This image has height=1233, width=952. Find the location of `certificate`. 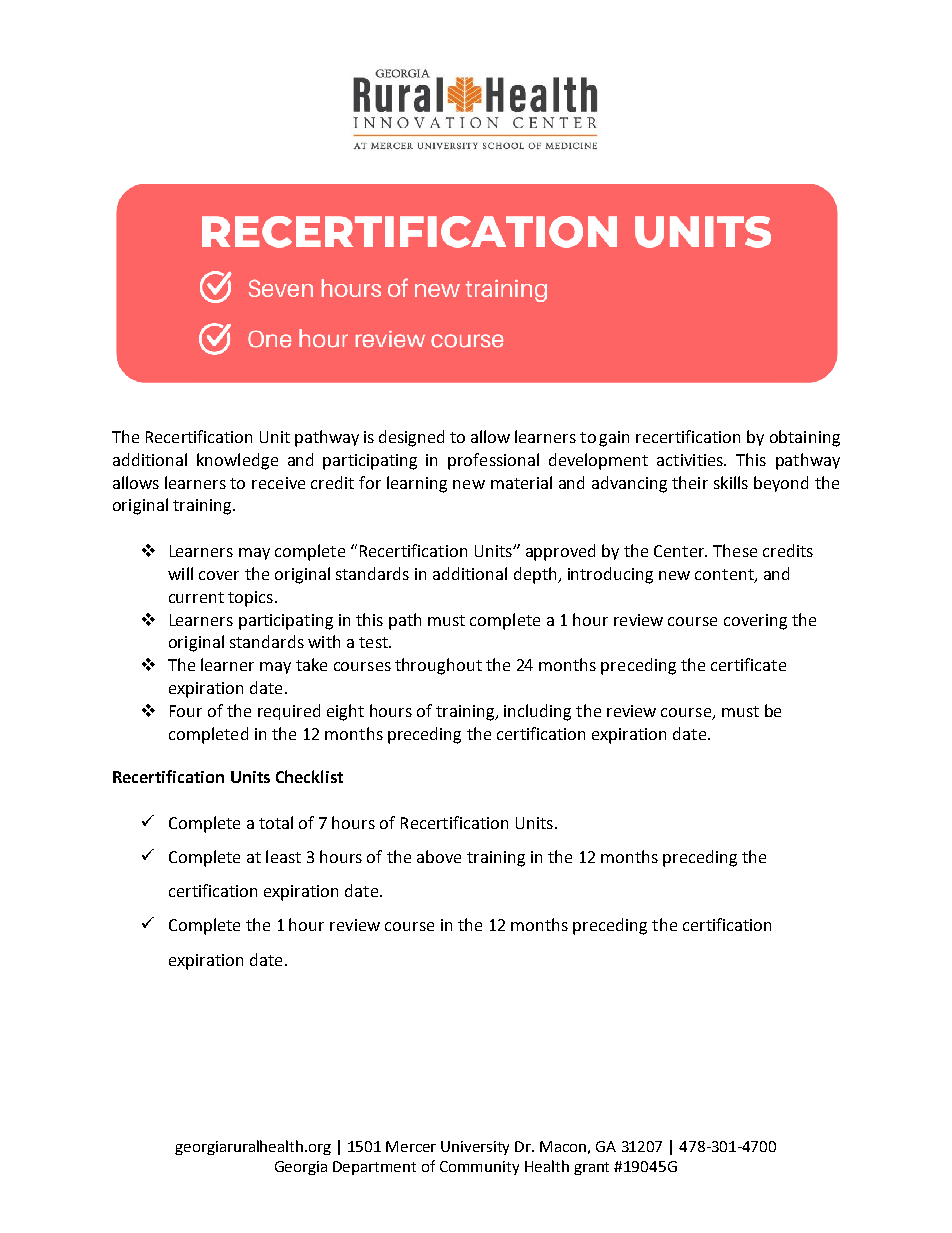

certificate is located at coordinates (748, 664).
